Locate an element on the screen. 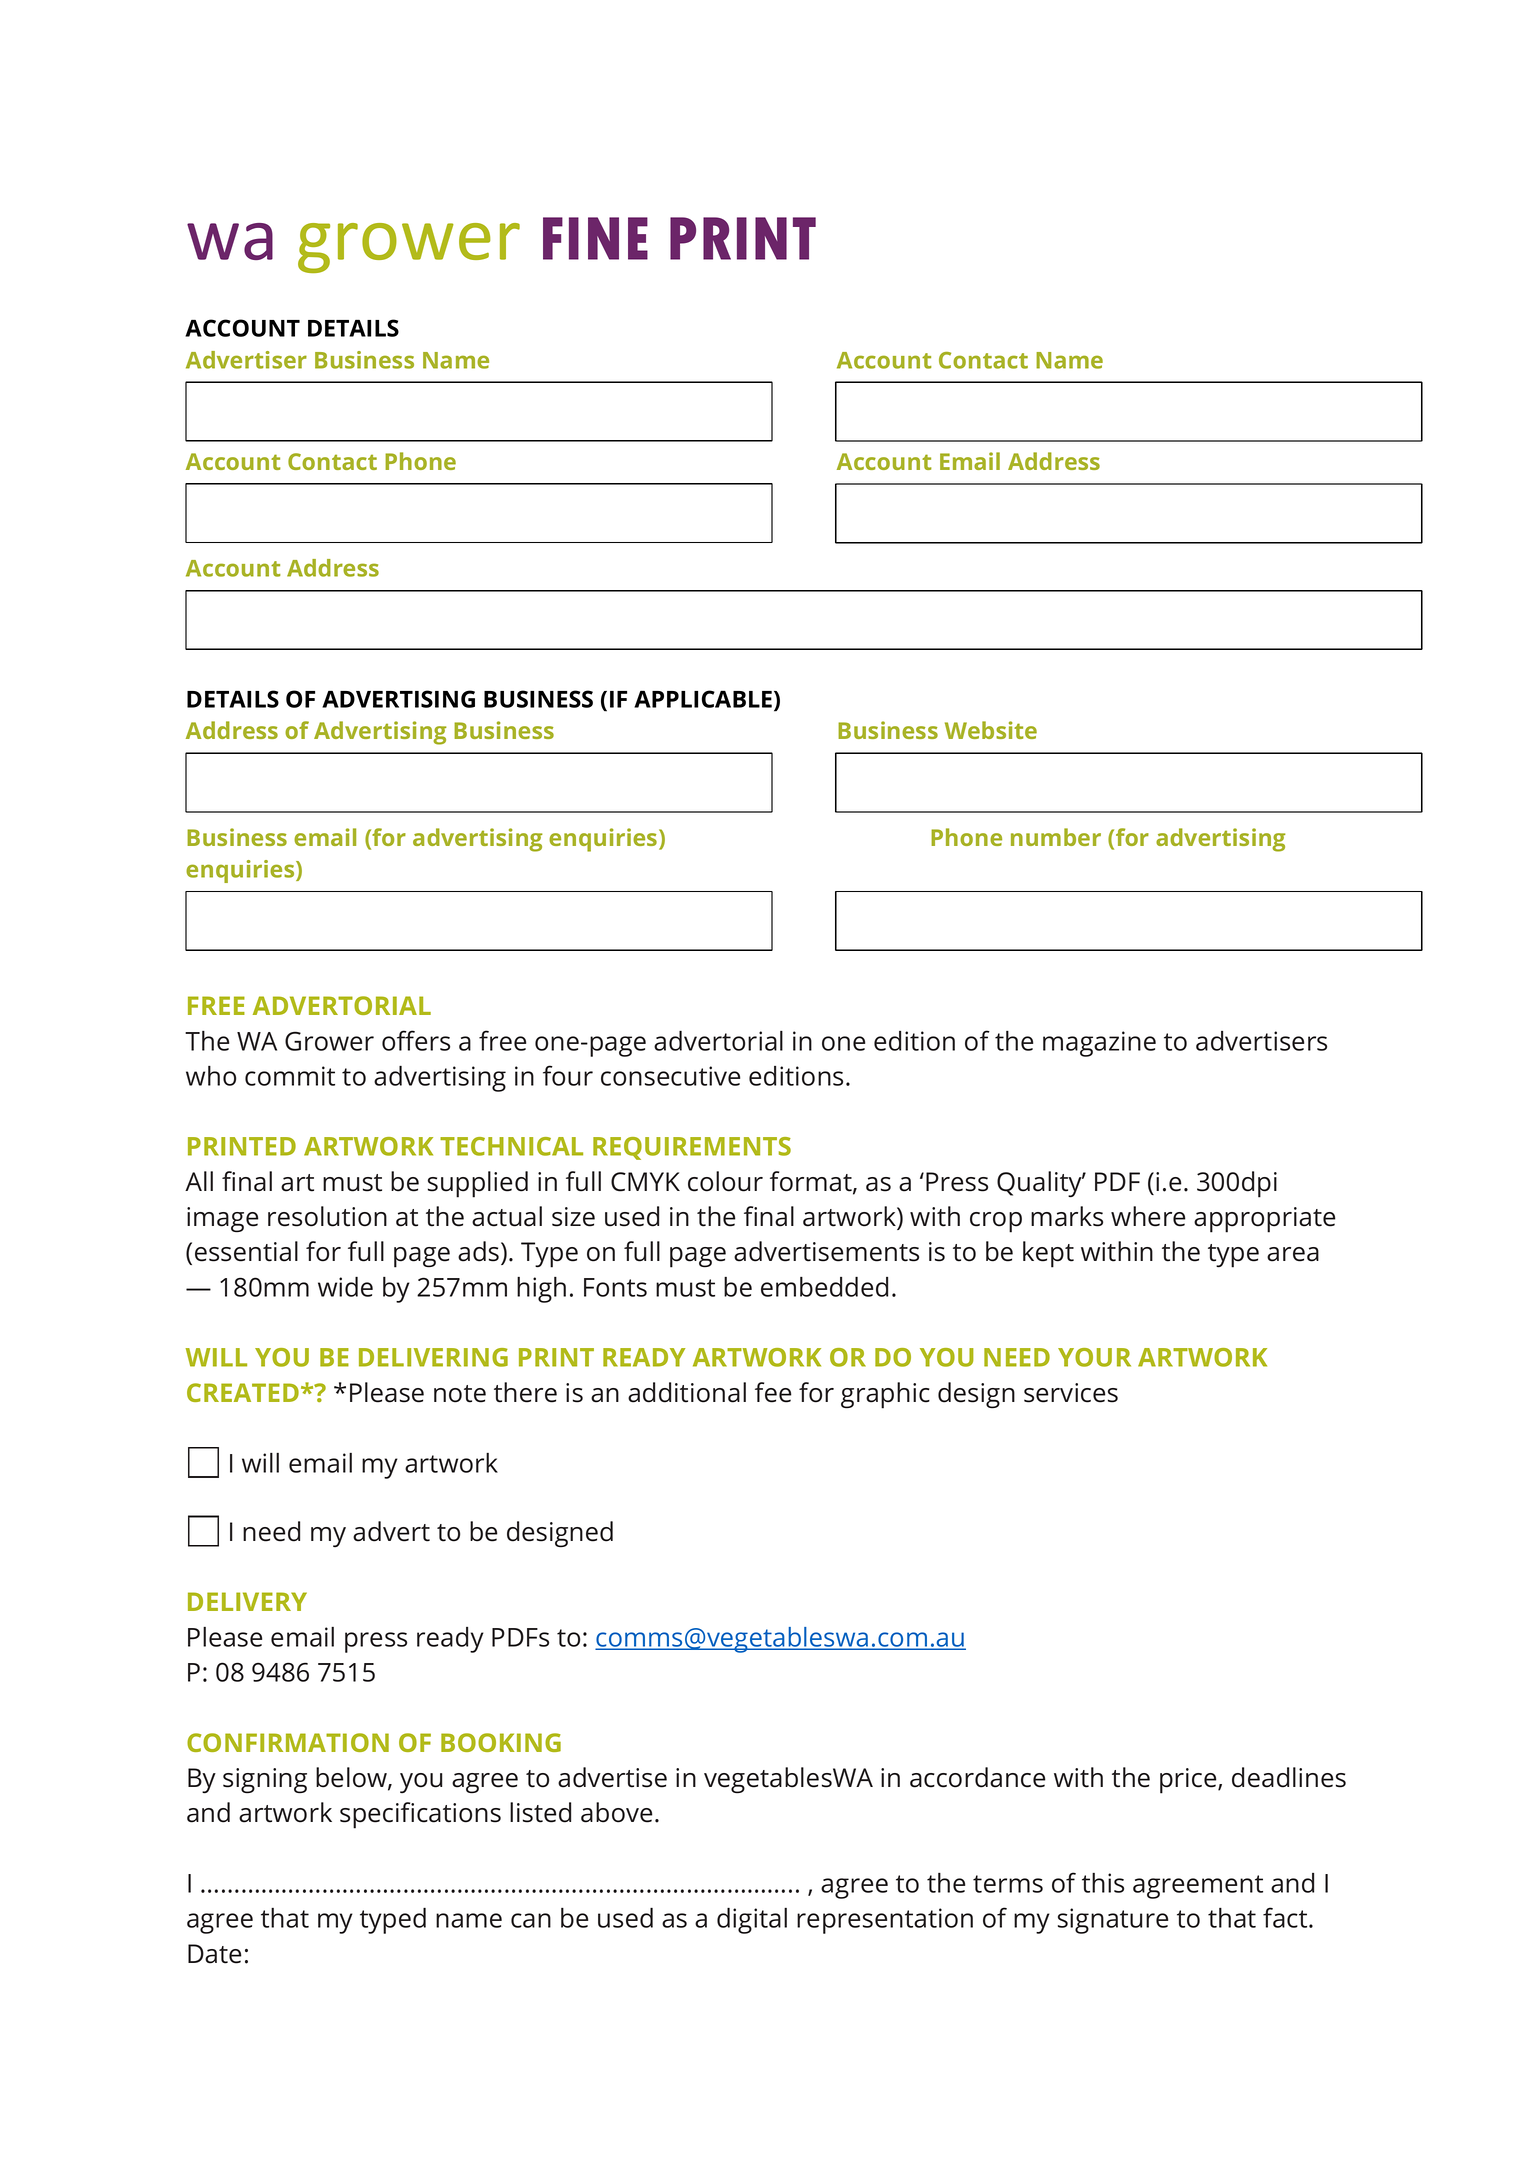 Image resolution: width=1537 pixels, height=2174 pixels. magazine is located at coordinates (1099, 1044).
